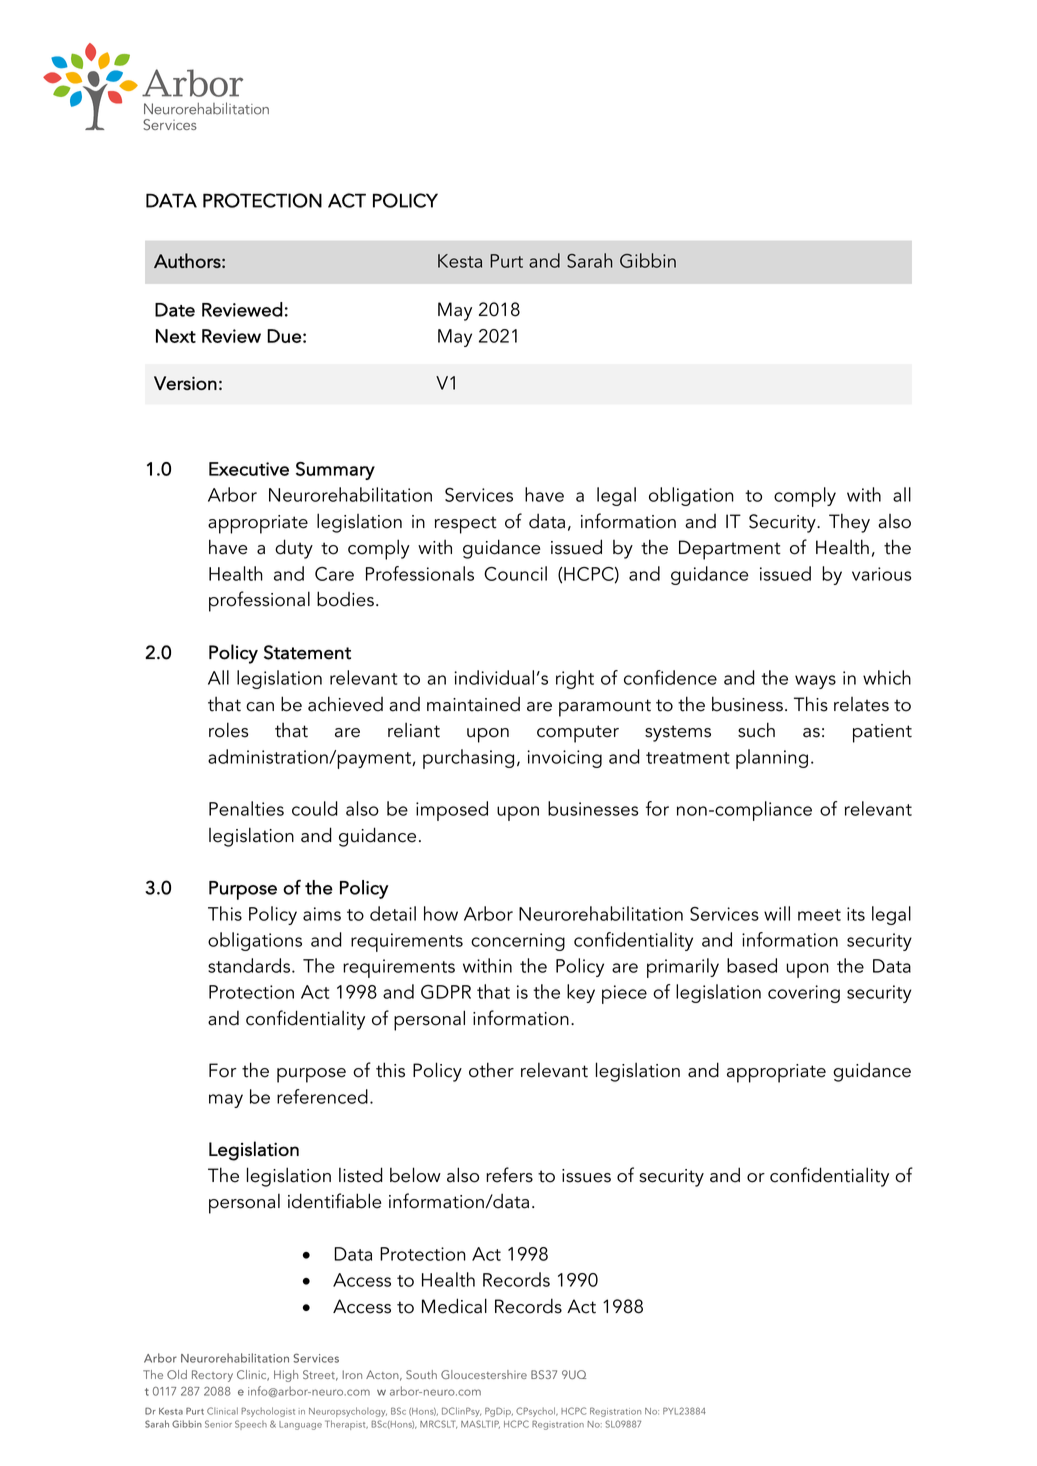 This page has width=1037, height=1466. Describe the element at coordinates (268, 1412) in the page. I see `Psychologist` at that location.
